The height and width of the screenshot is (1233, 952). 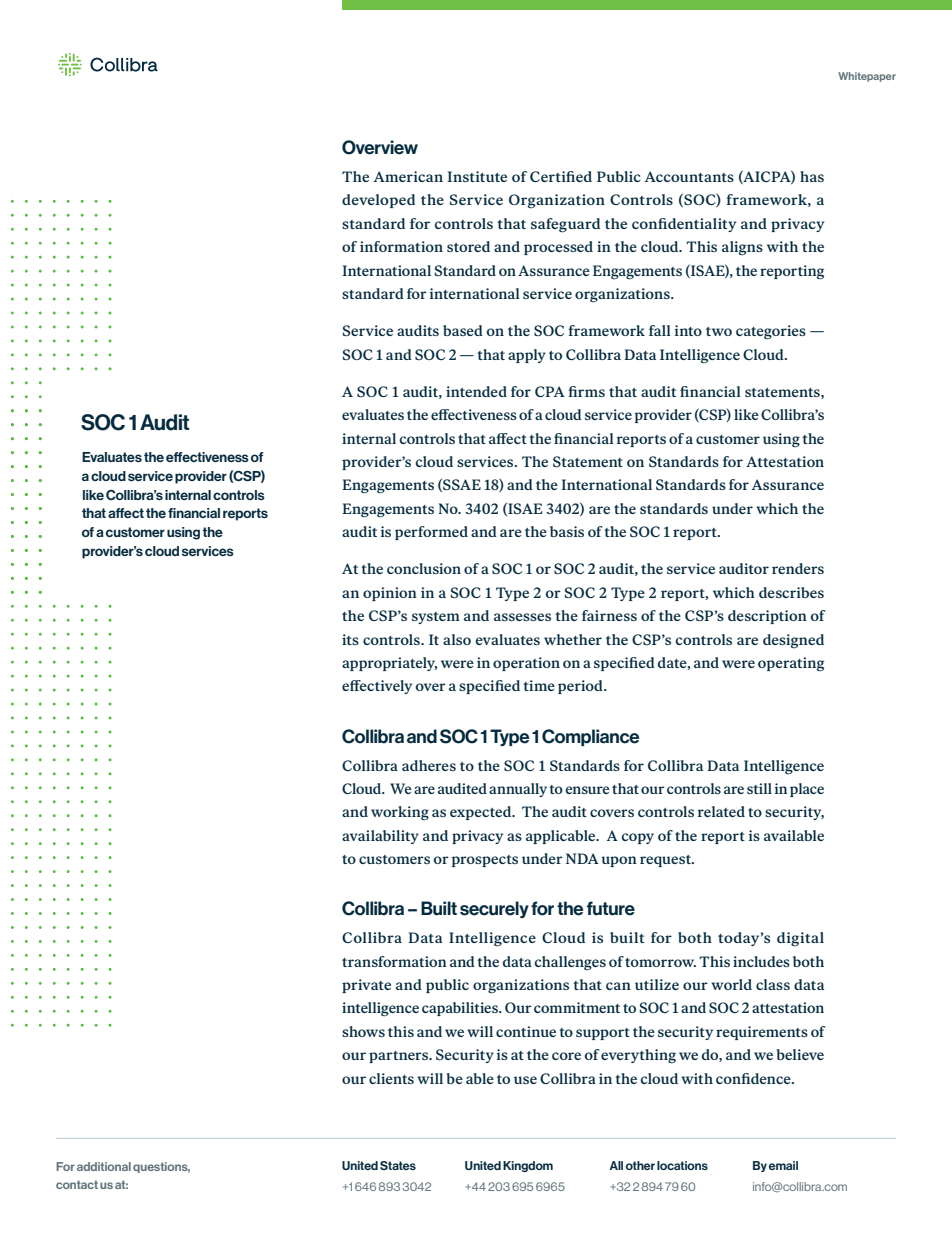 What do you see at coordinates (380, 837) in the screenshot?
I see `availability` at bounding box center [380, 837].
